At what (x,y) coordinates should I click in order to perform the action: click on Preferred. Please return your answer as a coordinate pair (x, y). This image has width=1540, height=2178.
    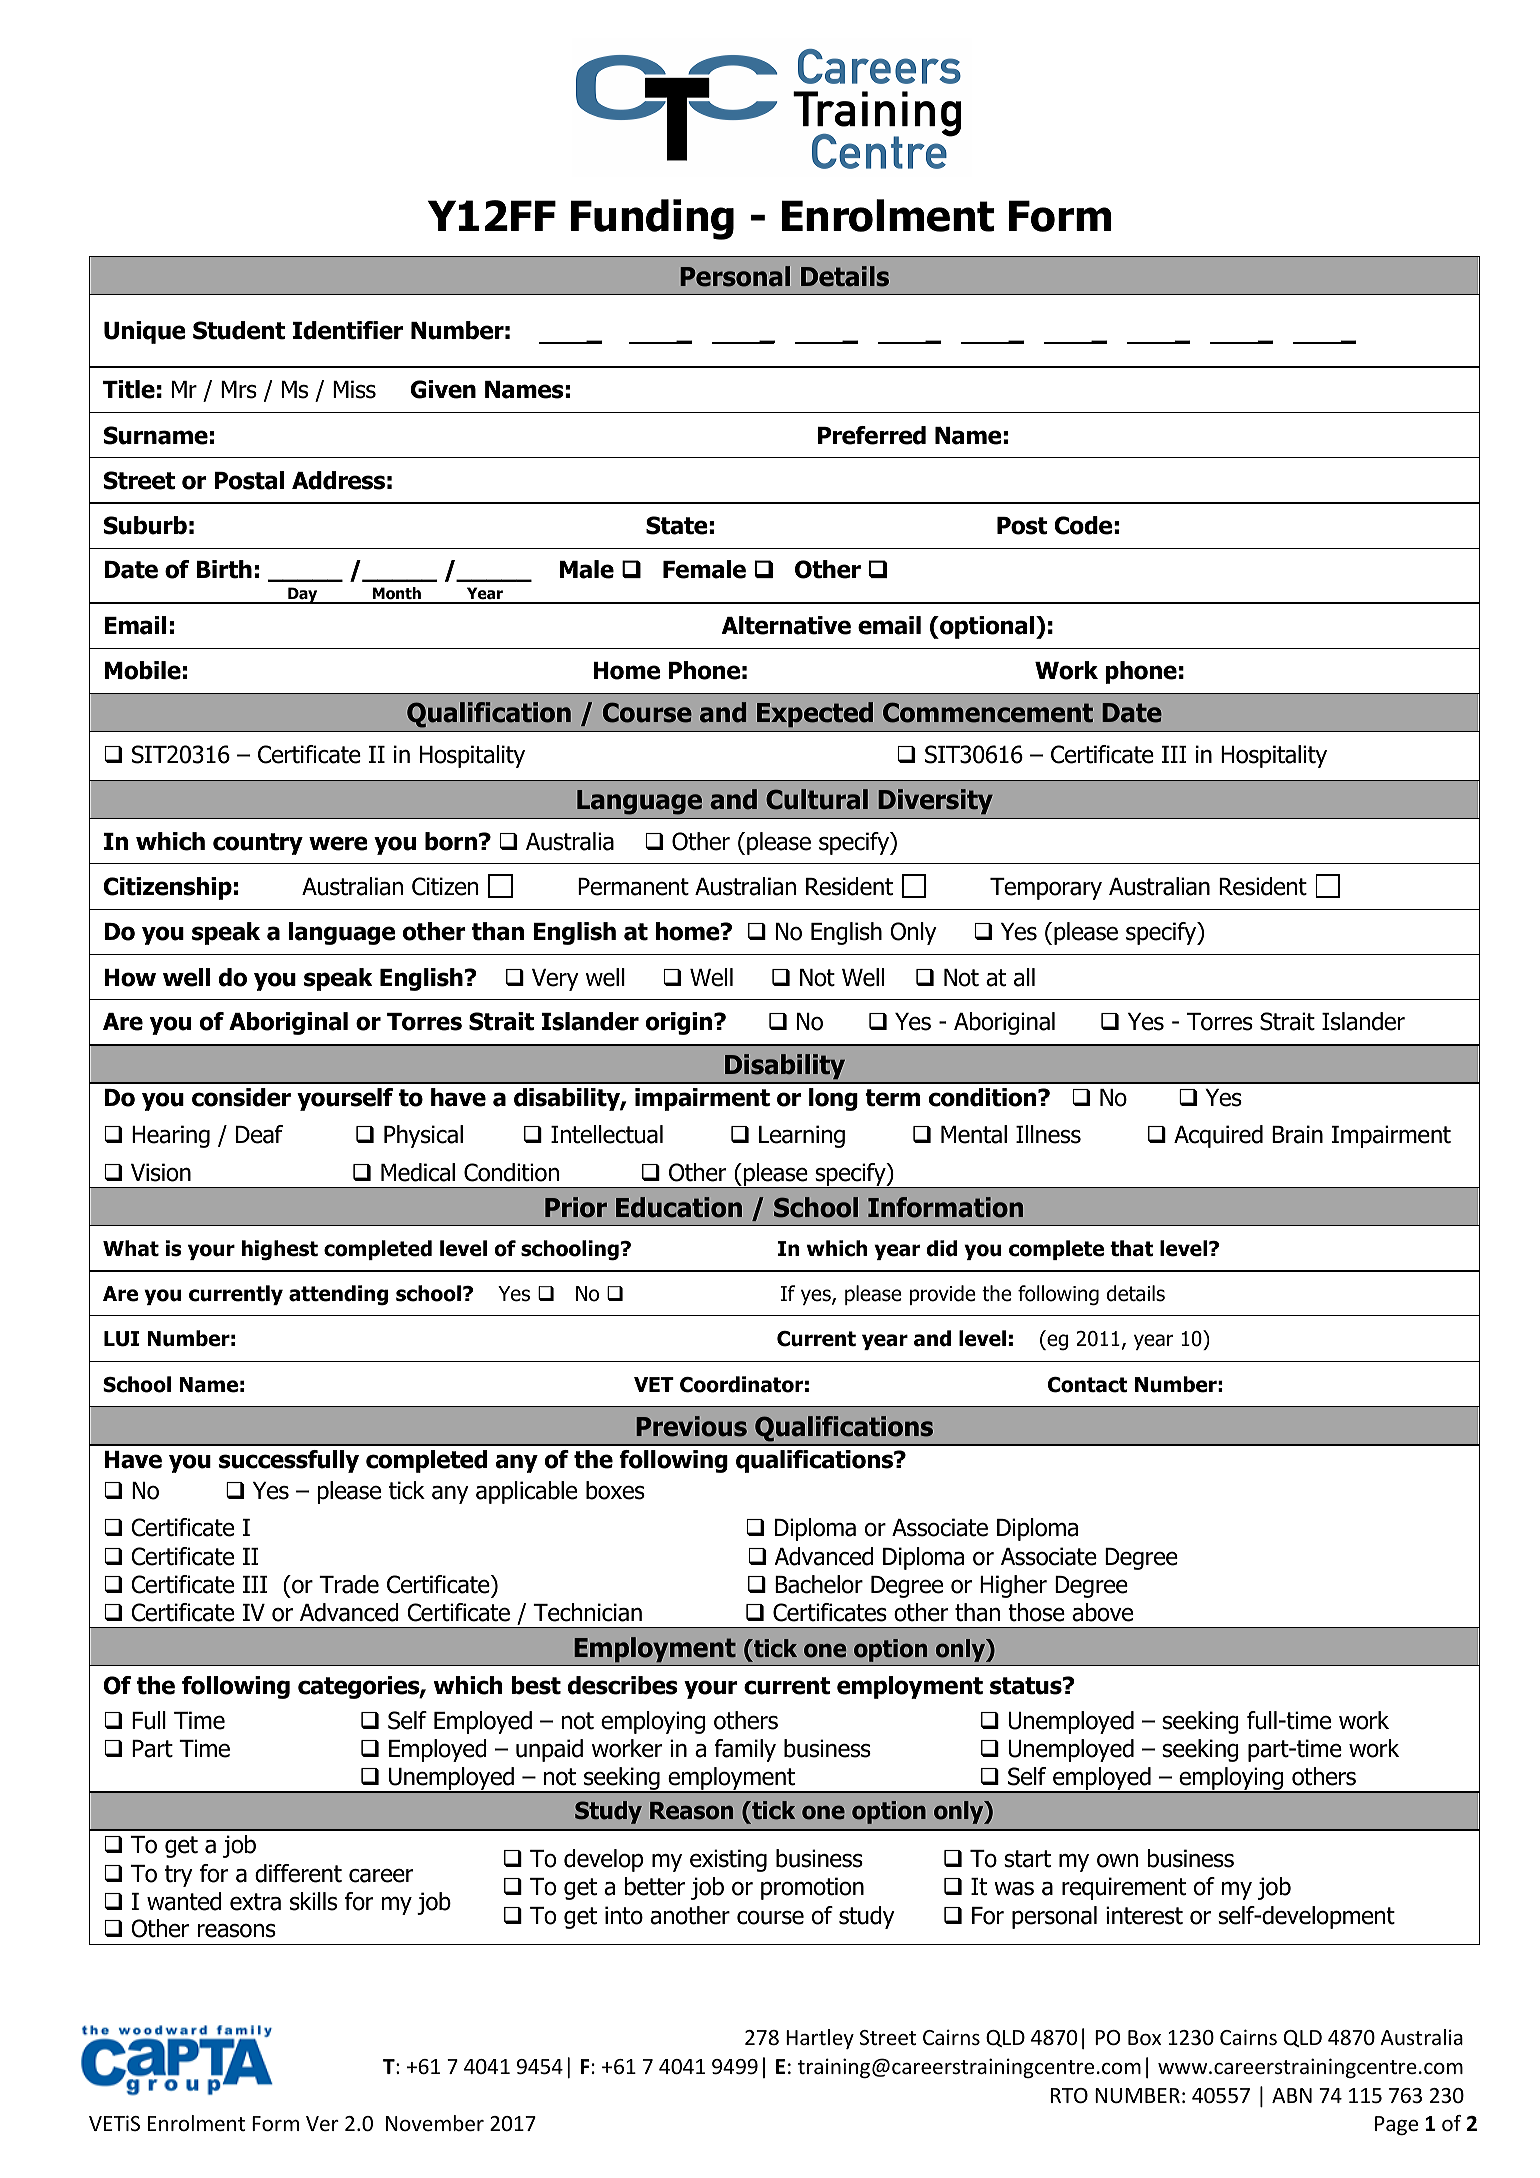
    Looking at the image, I should click on (872, 435).
